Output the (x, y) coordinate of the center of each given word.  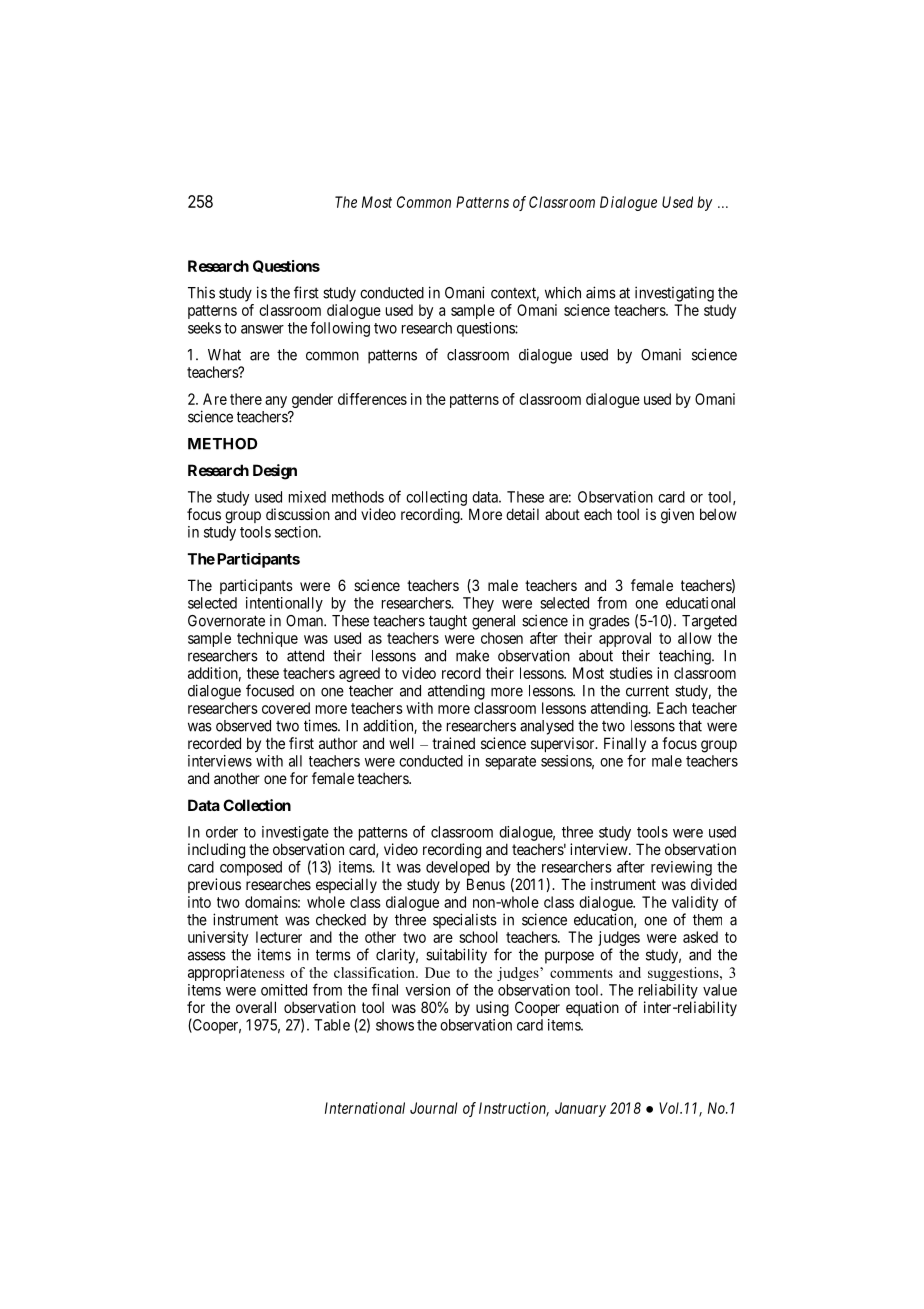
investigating (674, 294)
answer (262, 329)
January (580, 1109)
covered (286, 708)
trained (453, 743)
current (647, 691)
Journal (433, 1108)
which (563, 292)
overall (256, 1007)
